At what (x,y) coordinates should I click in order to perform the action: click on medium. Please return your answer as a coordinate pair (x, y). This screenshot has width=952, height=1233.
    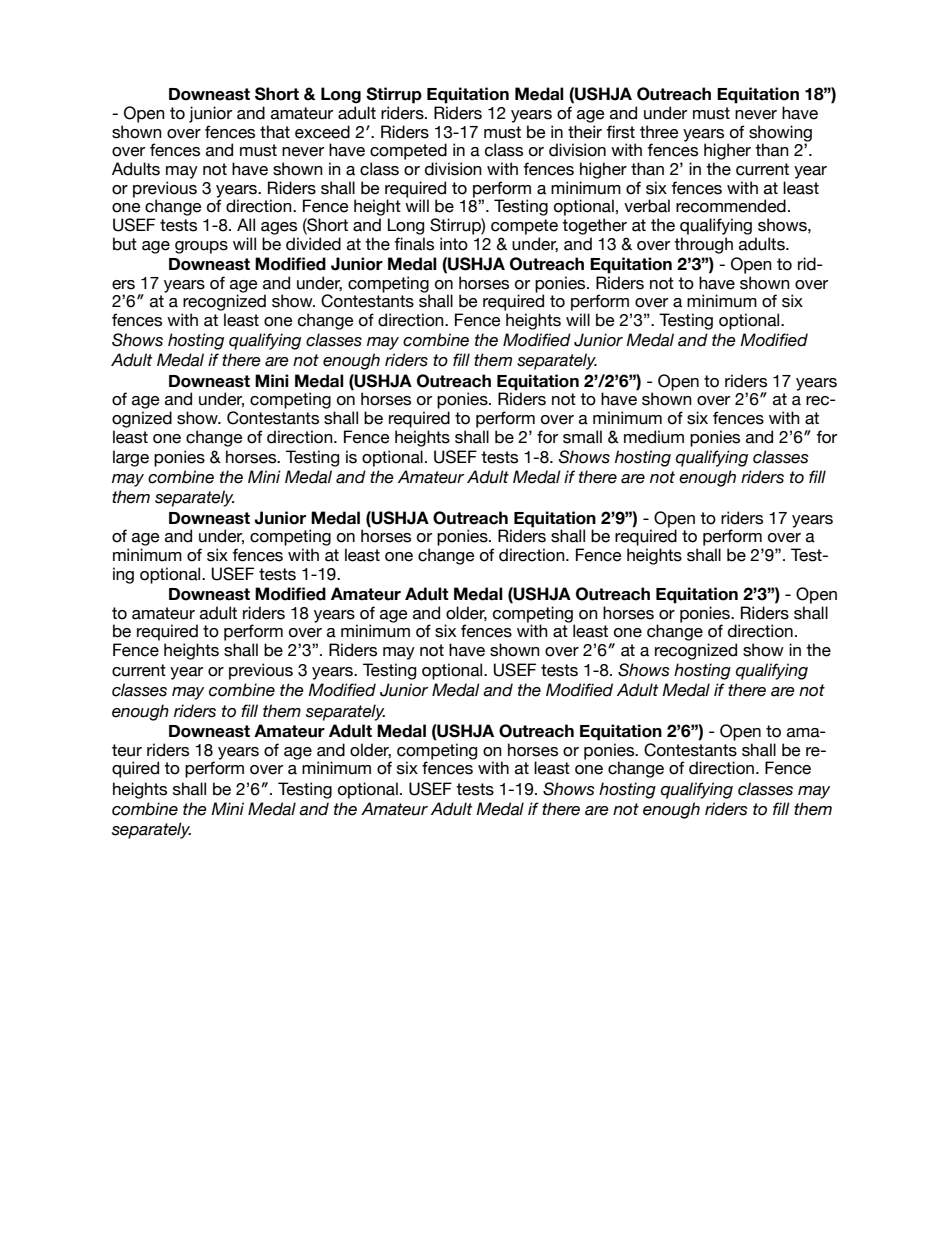
    Looking at the image, I should click on (654, 437).
